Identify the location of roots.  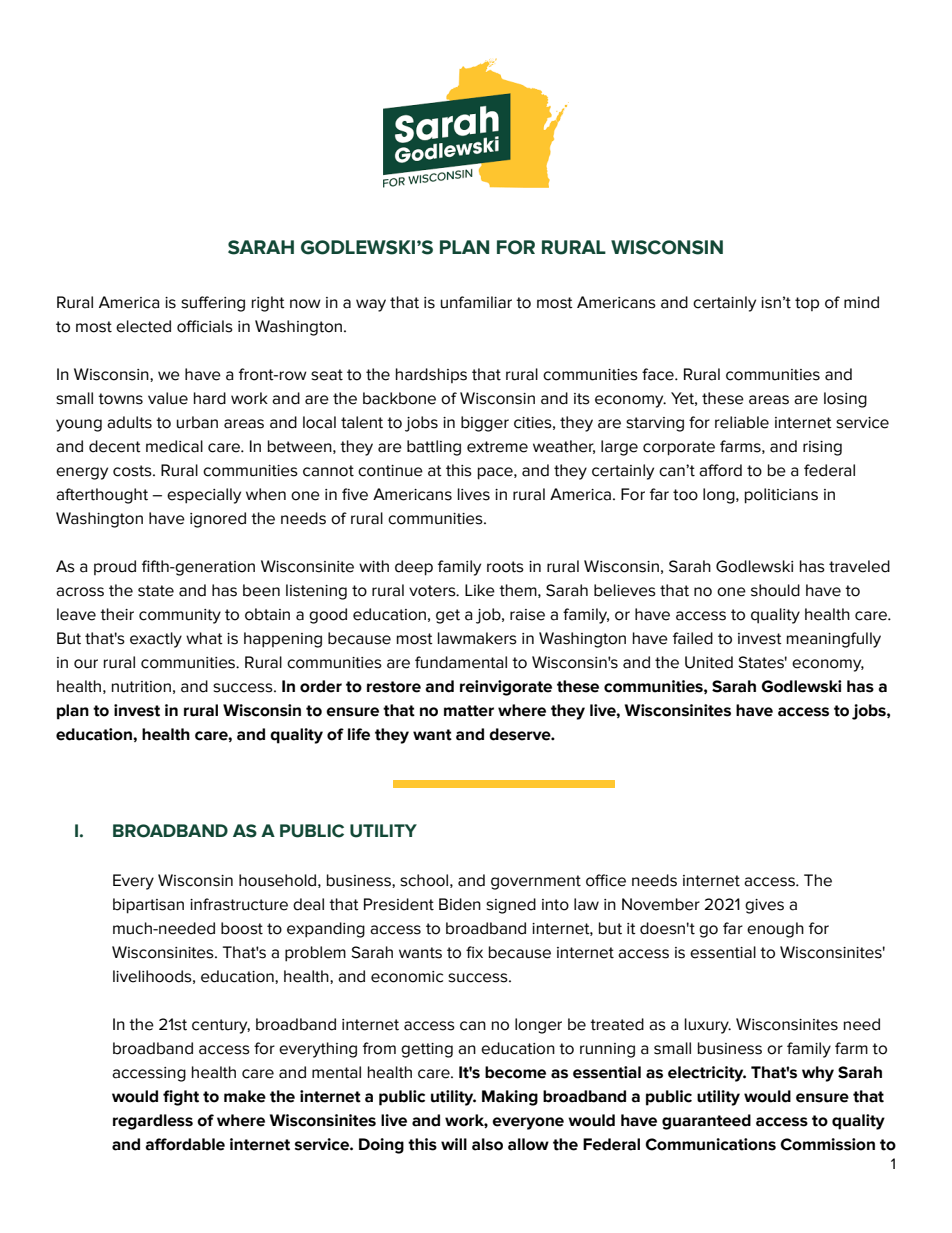
(505, 567).
